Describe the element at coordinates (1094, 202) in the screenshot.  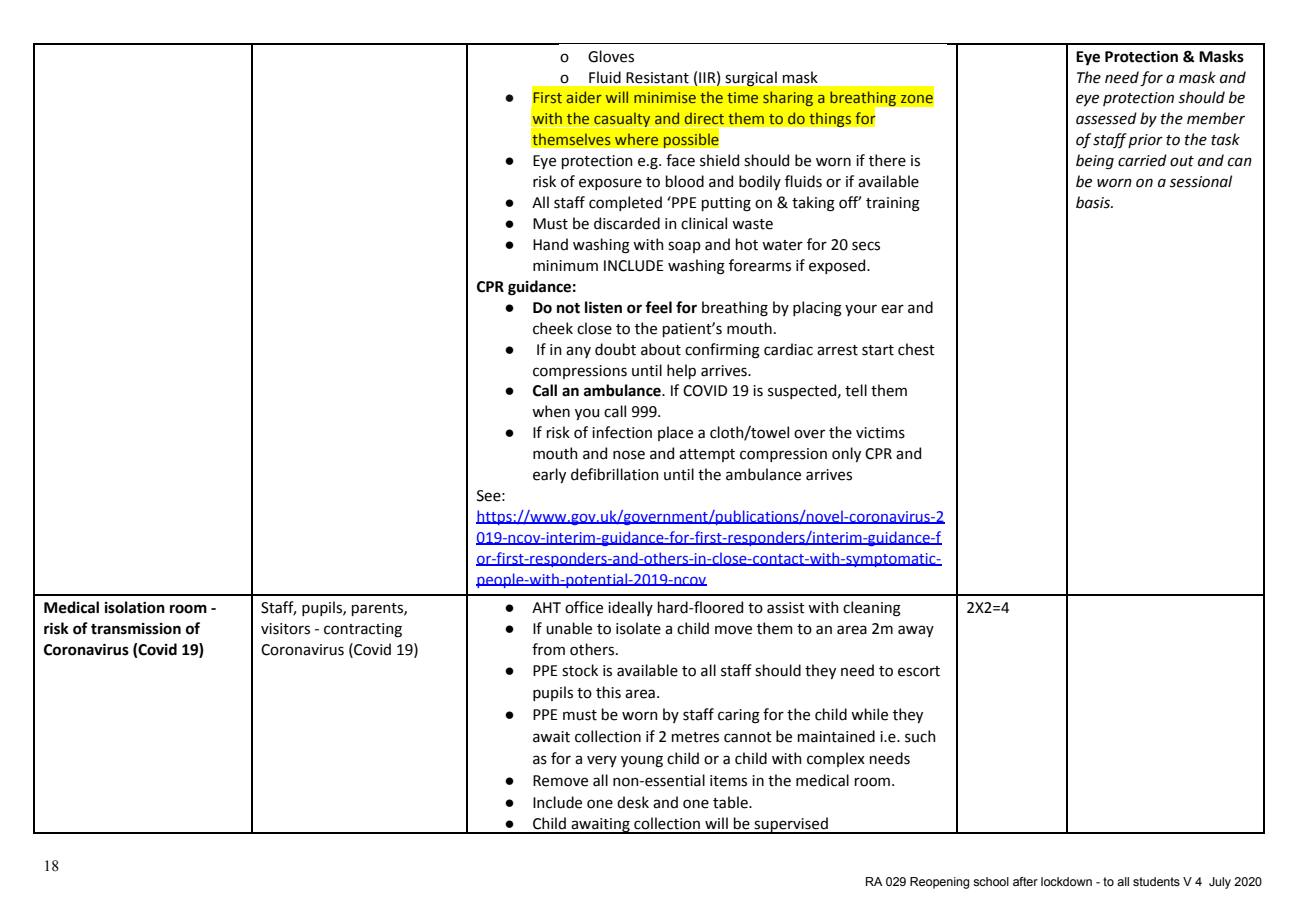
I see `basis` at that location.
